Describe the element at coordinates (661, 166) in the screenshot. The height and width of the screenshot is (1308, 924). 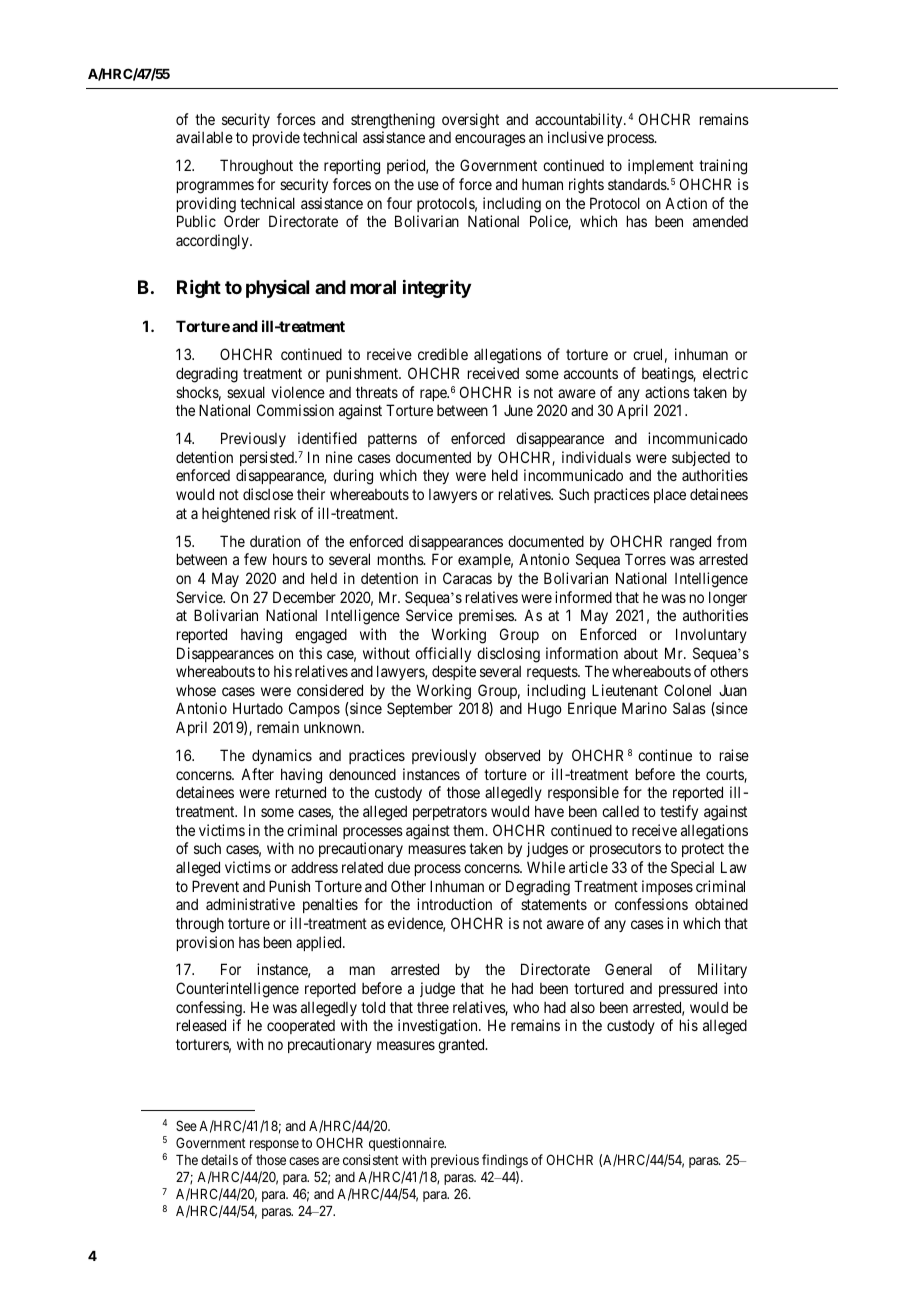
I see `implement` at that location.
